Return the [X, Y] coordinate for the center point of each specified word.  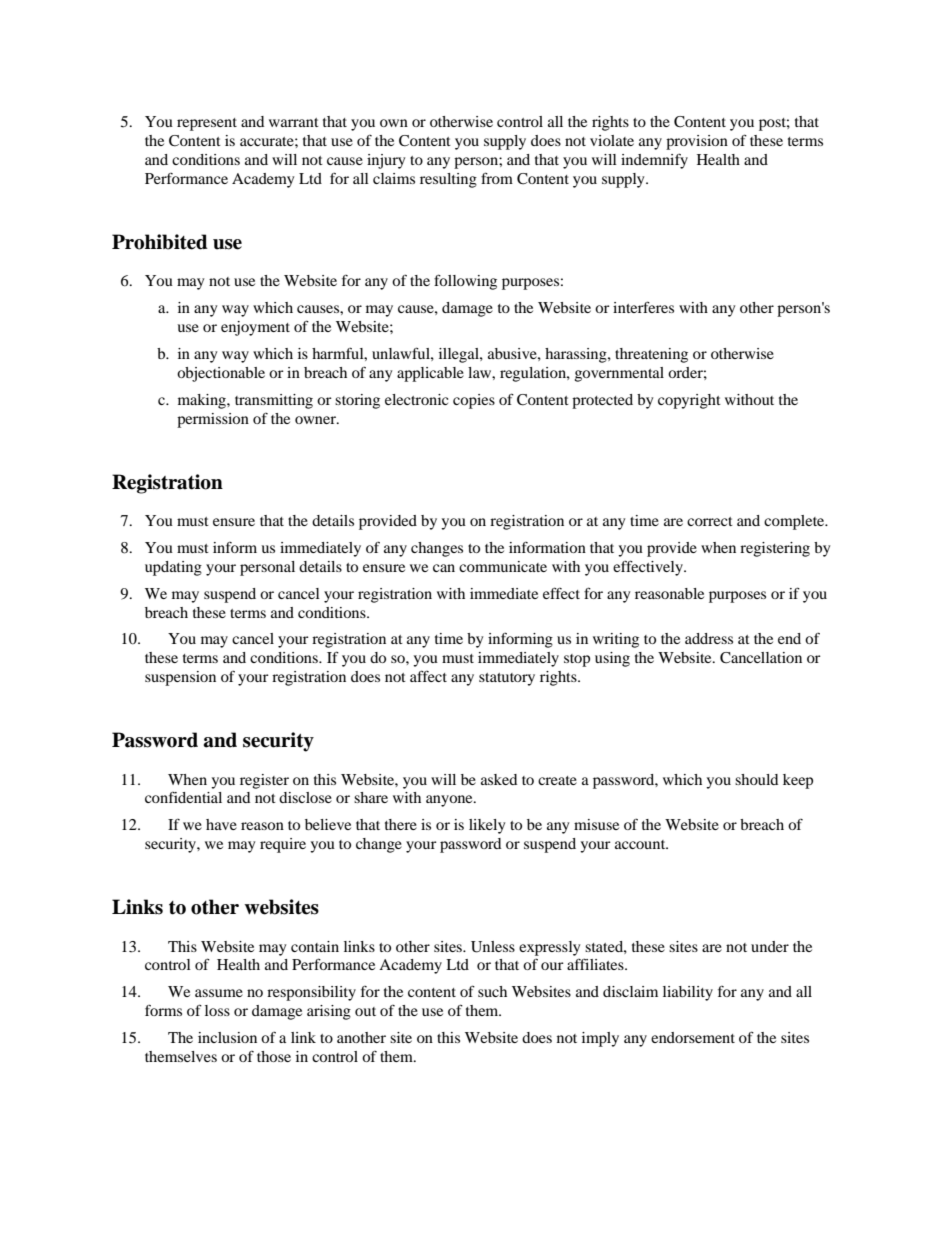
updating [173, 568]
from [497, 178]
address [709, 638]
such [492, 991]
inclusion [227, 1037]
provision [697, 142]
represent [207, 124]
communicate [503, 566]
